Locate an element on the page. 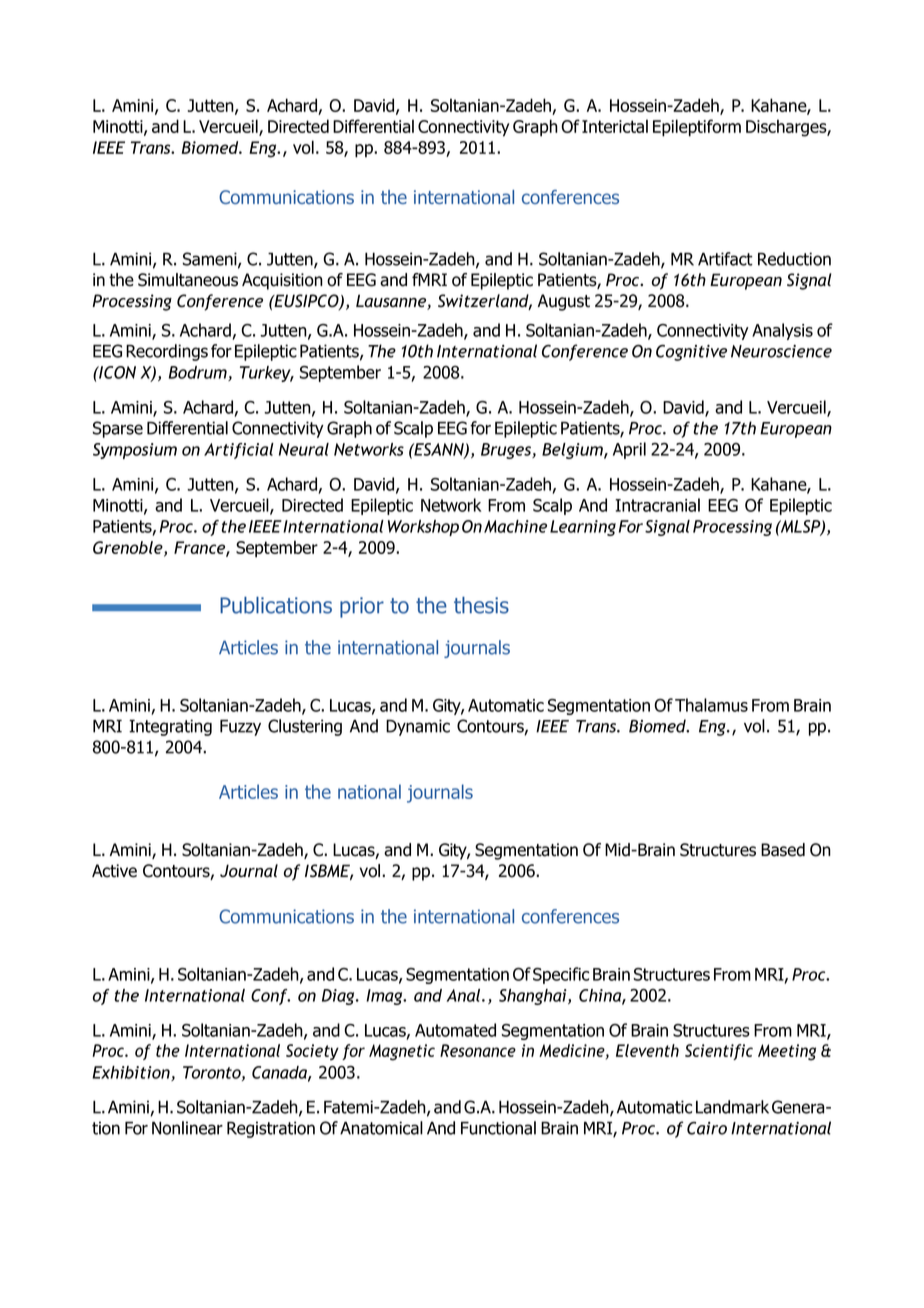  August is located at coordinates (564, 302).
